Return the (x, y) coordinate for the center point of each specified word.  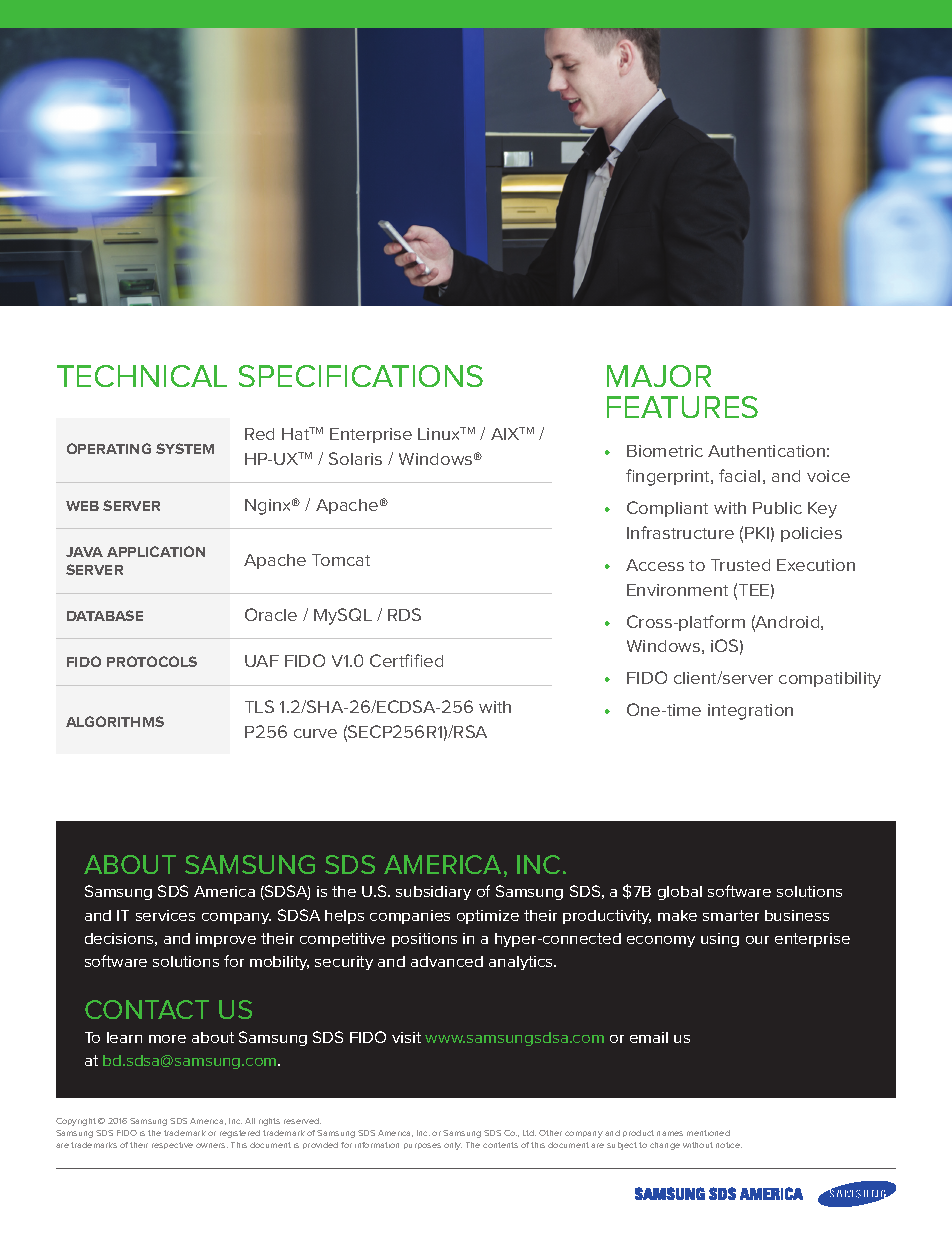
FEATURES (682, 407)
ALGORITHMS (115, 721)
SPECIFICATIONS (361, 376)
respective (172, 1145)
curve (315, 733)
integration (750, 712)
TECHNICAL (142, 376)
